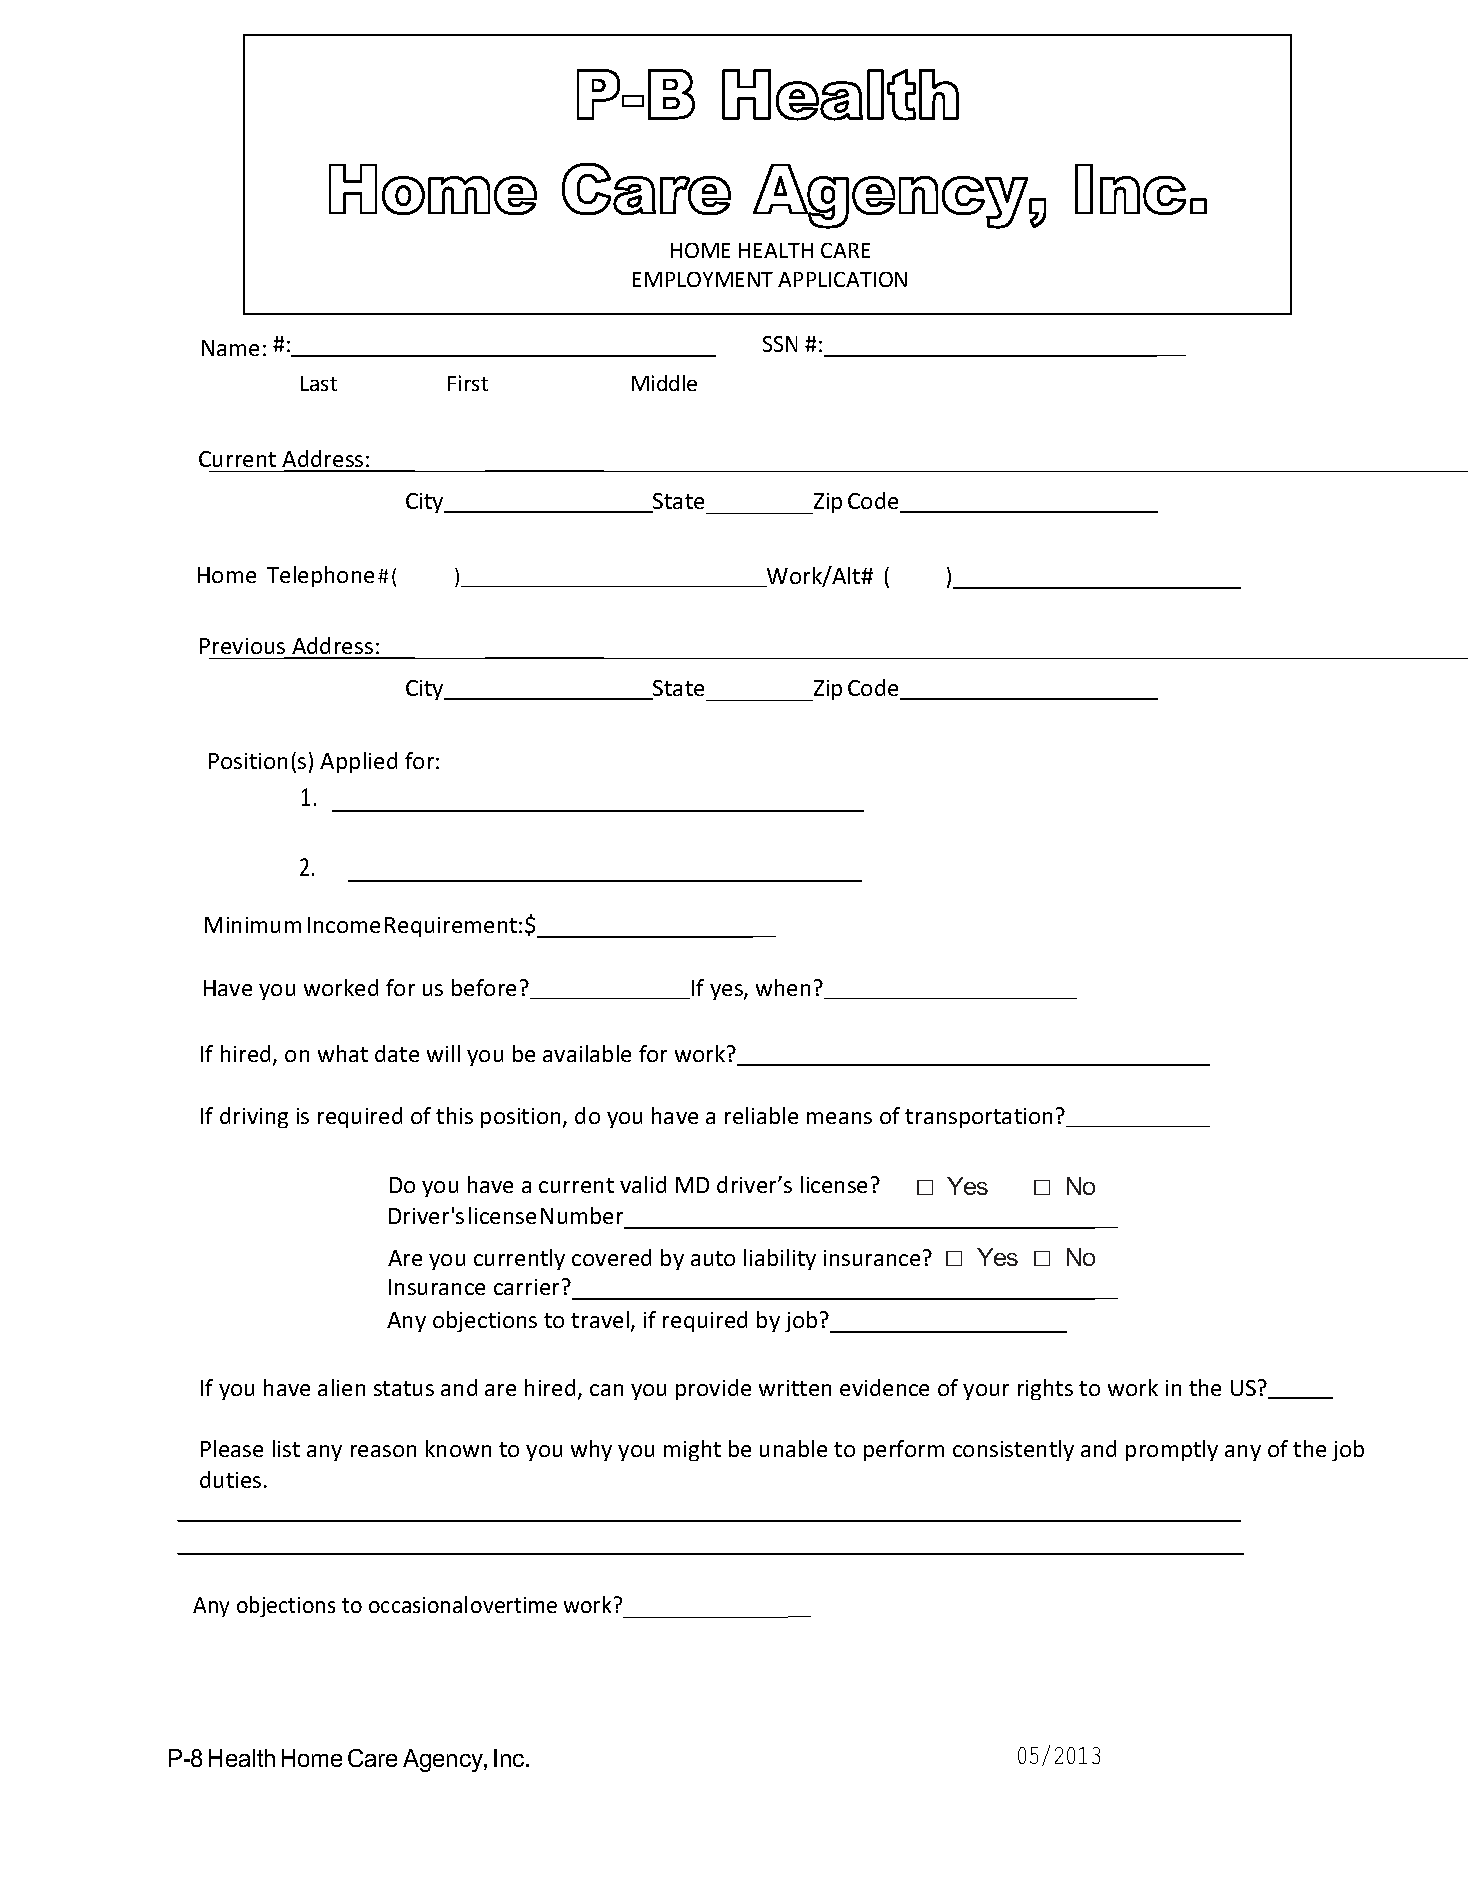 This screenshot has width=1468, height=1900. What do you see at coordinates (842, 279) in the screenshot?
I see `APPLICATION` at bounding box center [842, 279].
